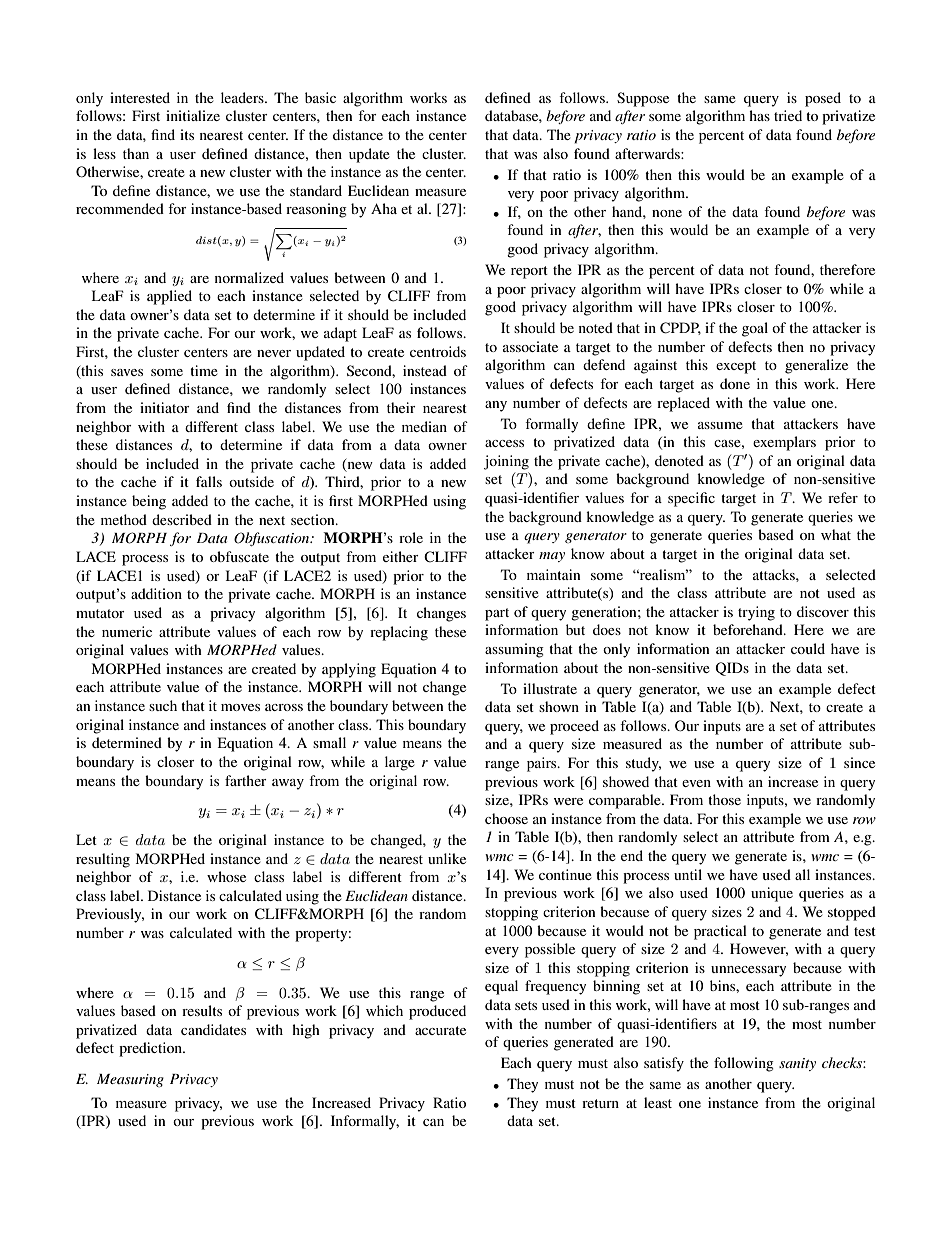  What do you see at coordinates (440, 1030) in the screenshot?
I see `accurate` at bounding box center [440, 1030].
